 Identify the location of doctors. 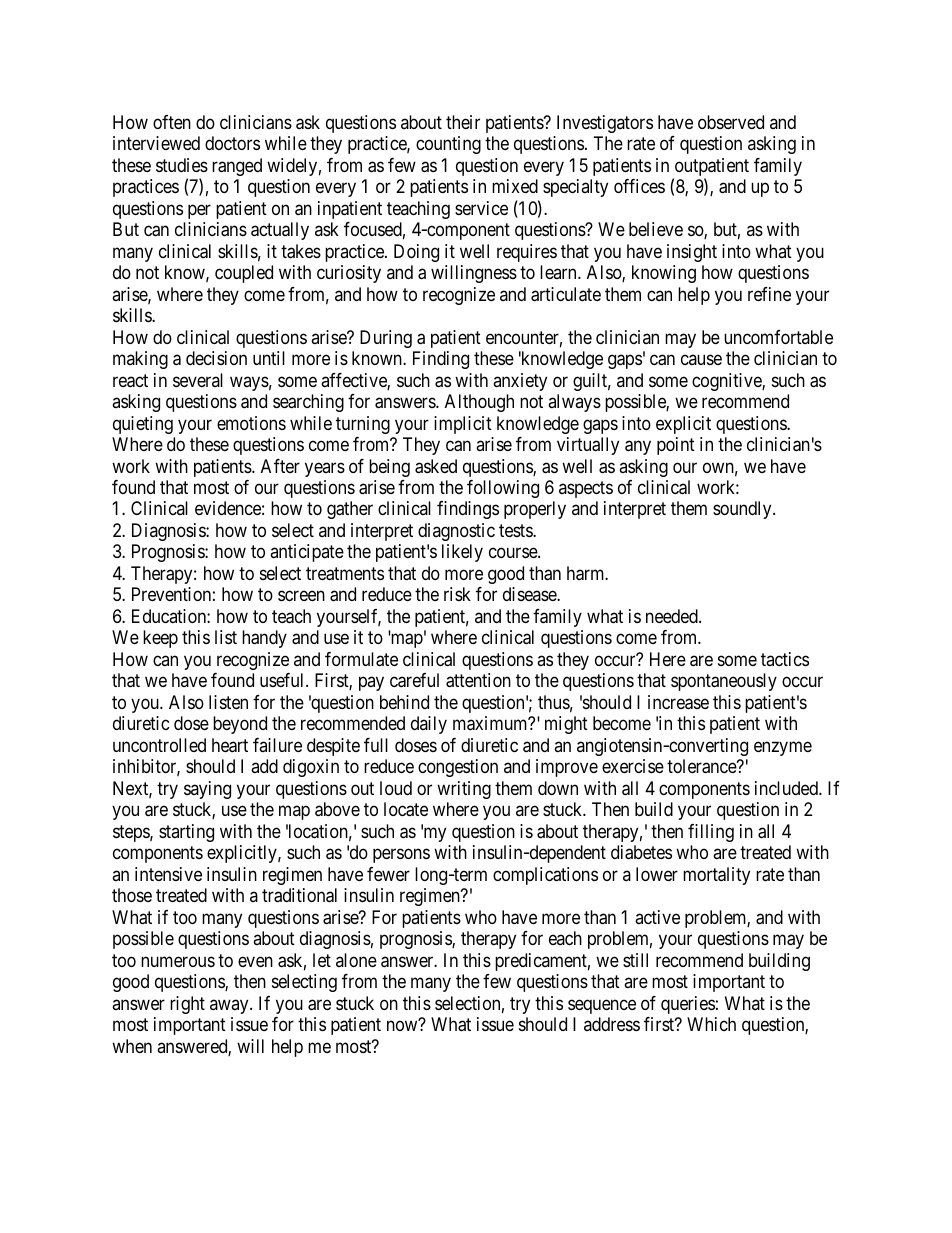
(232, 143).
